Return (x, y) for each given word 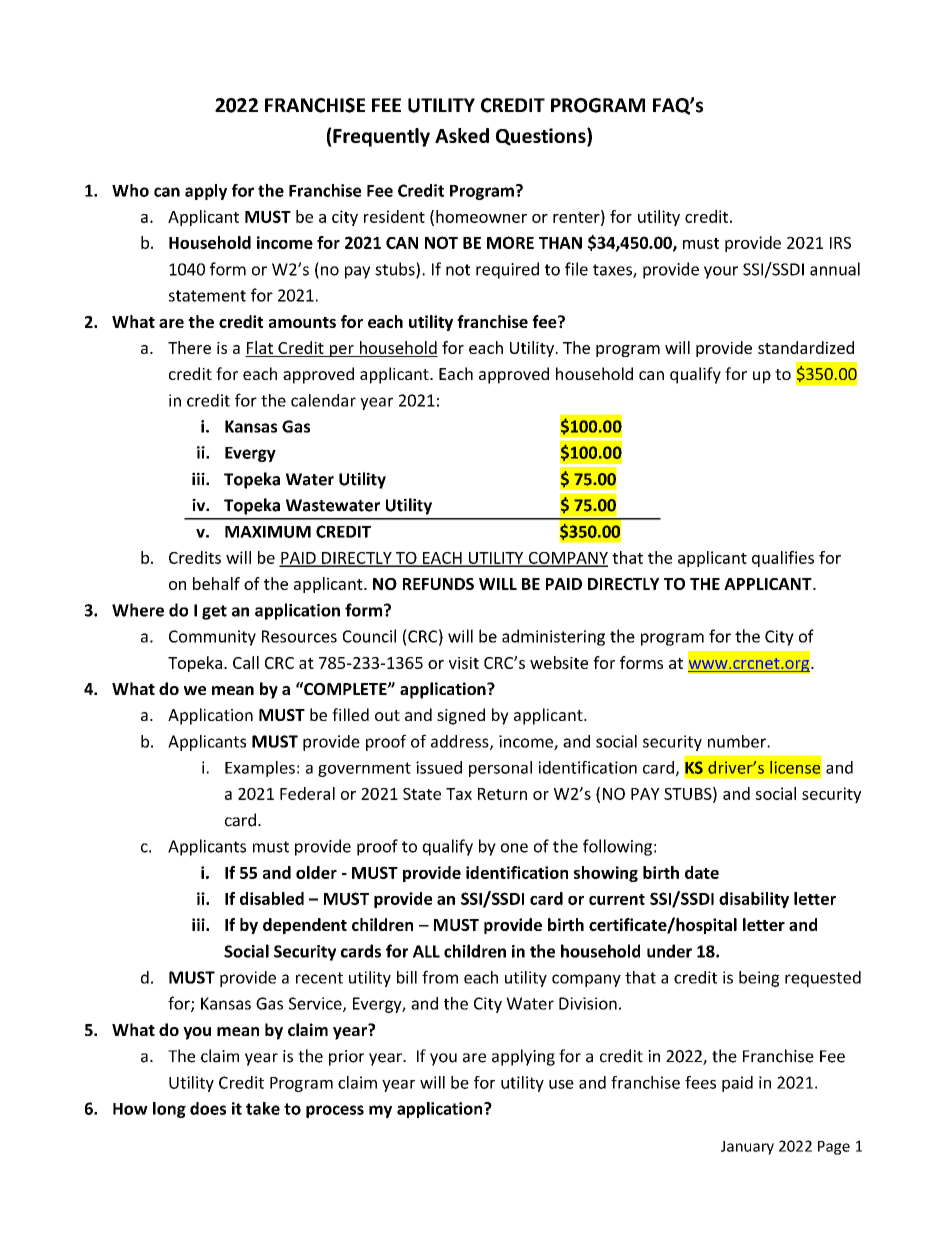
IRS (840, 243)
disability (754, 900)
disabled (272, 898)
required (507, 270)
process (335, 1111)
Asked (462, 135)
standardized (806, 347)
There (189, 347)
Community (212, 638)
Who (130, 190)
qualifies (783, 559)
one (514, 848)
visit (464, 663)
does (208, 1108)
